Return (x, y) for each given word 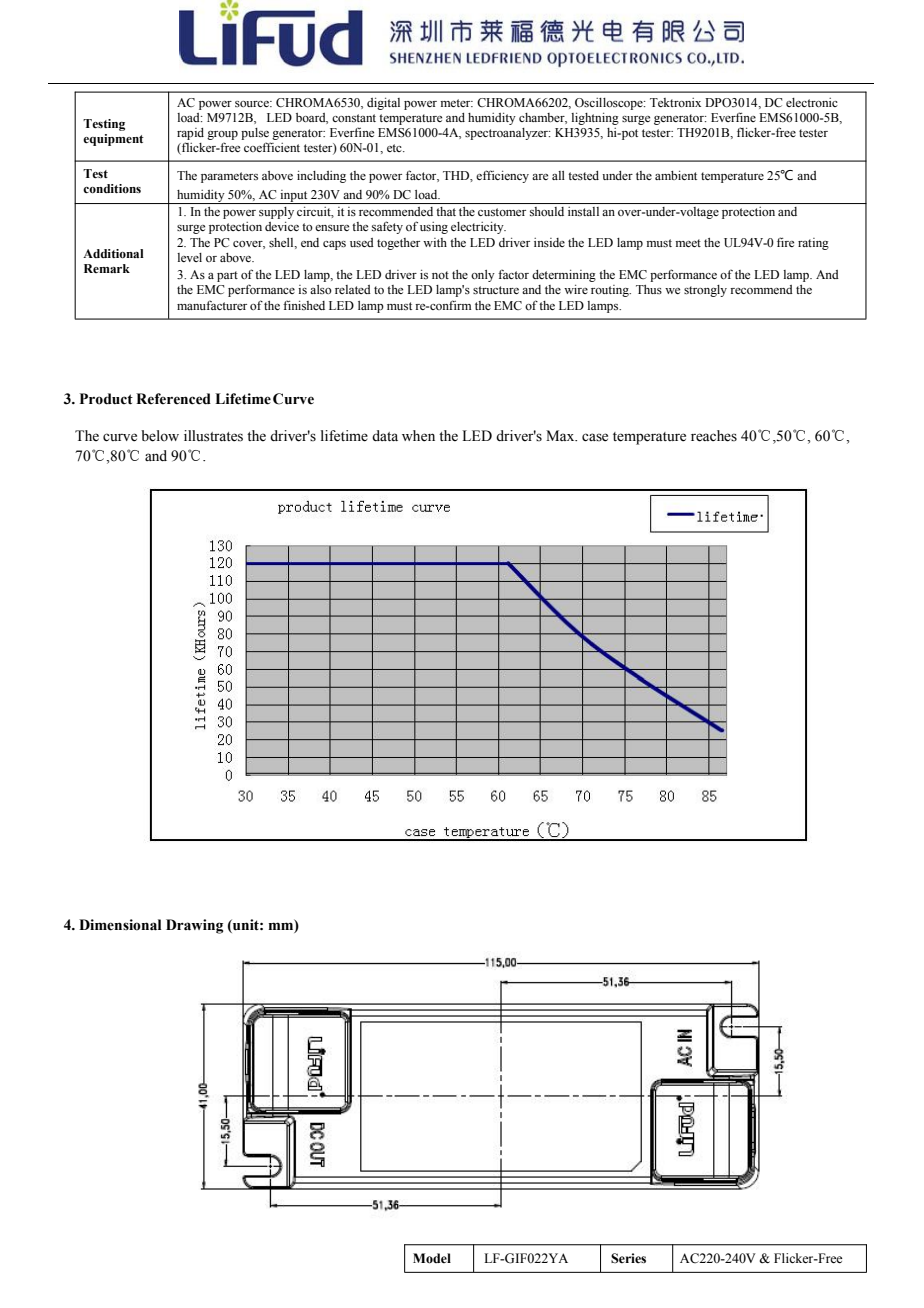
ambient (676, 175)
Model (432, 1258)
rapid (190, 135)
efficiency (502, 176)
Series (628, 1258)
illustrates (213, 436)
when (418, 436)
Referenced (173, 399)
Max (561, 435)
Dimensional (120, 925)
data (385, 435)
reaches (714, 436)
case (595, 437)
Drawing (194, 926)
